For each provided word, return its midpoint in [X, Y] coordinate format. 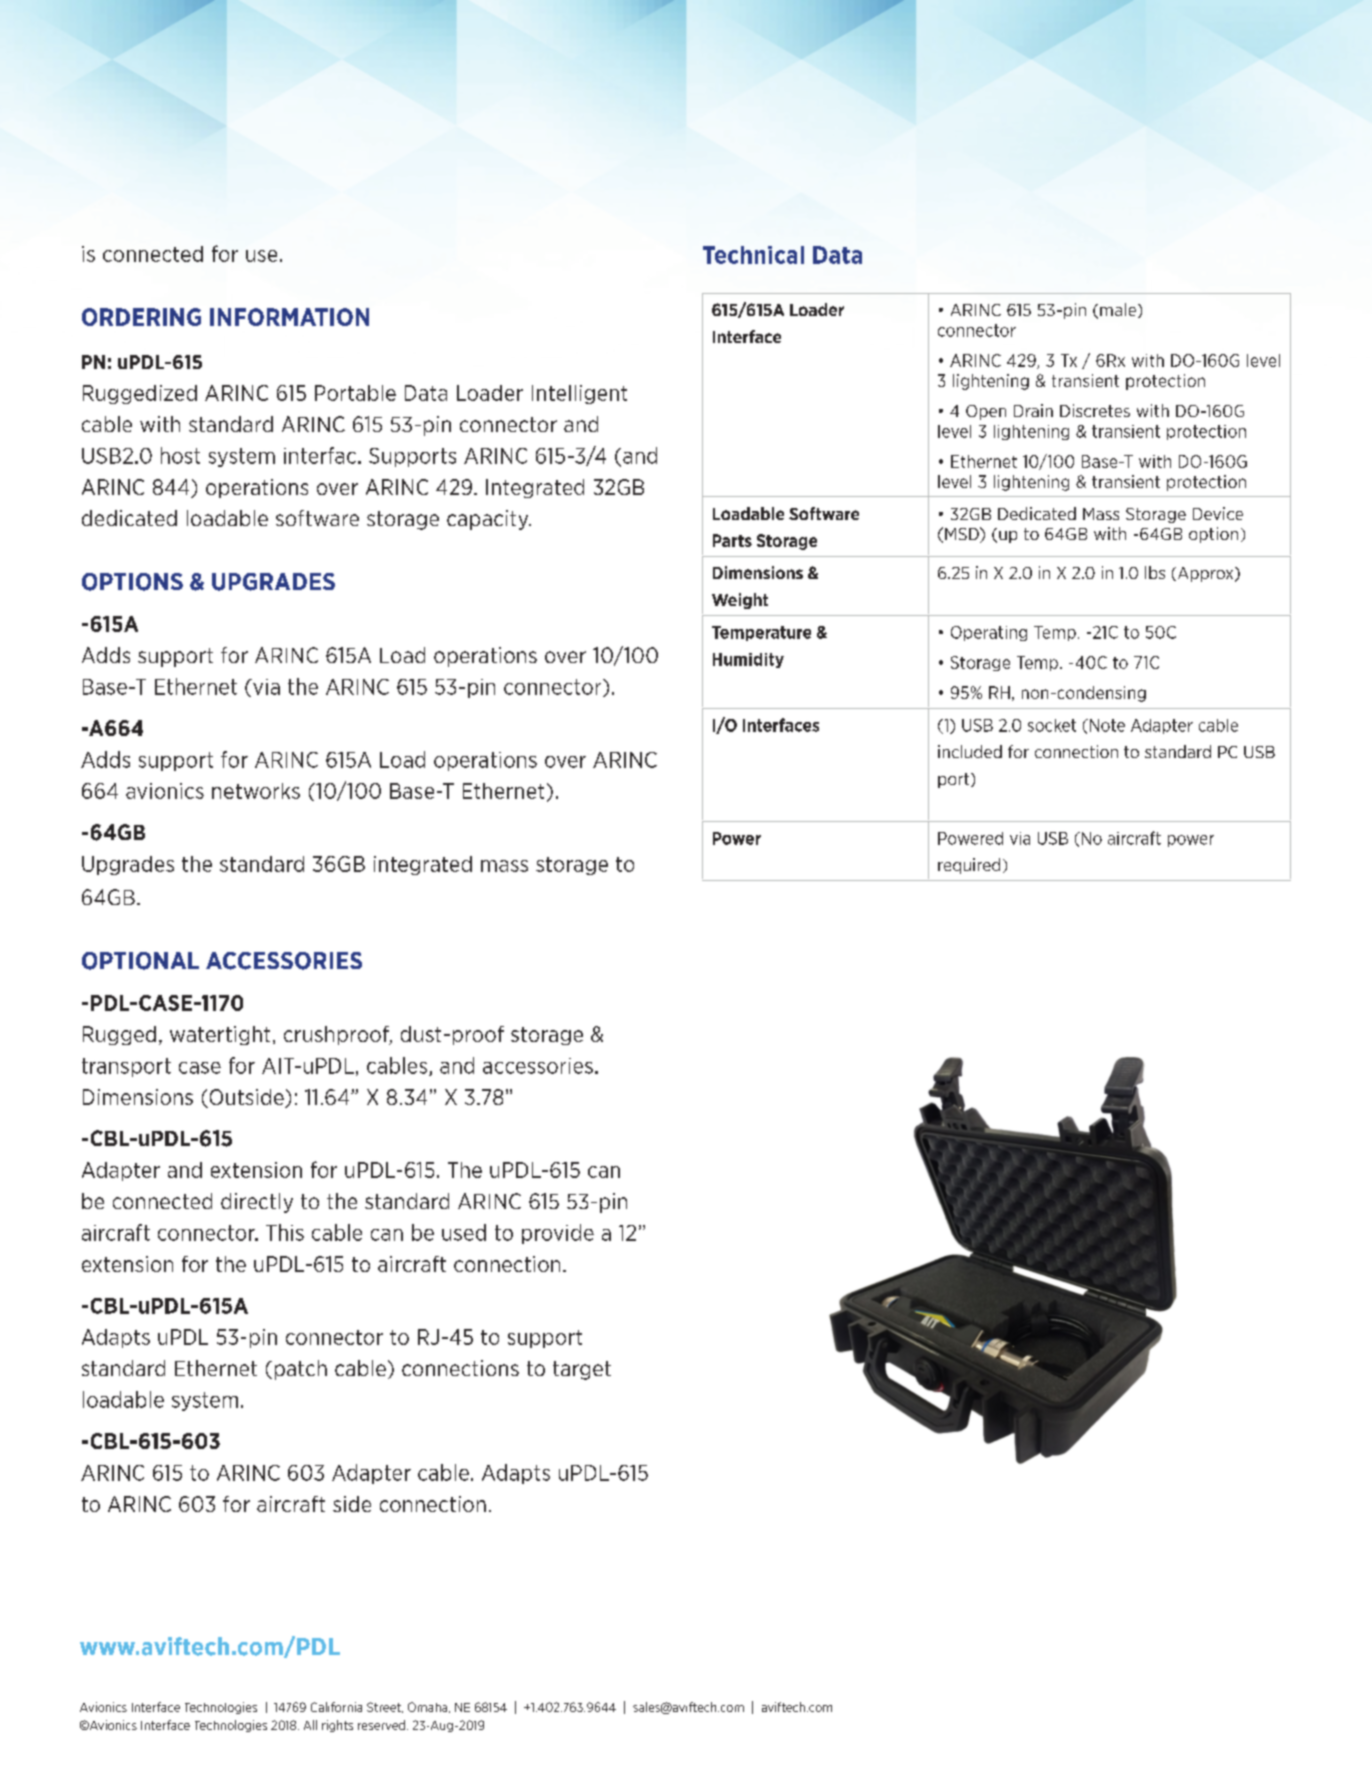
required [969, 866]
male [1119, 310]
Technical [753, 255]
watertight [220, 1035]
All [310, 1725]
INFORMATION [289, 317]
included [970, 751]
